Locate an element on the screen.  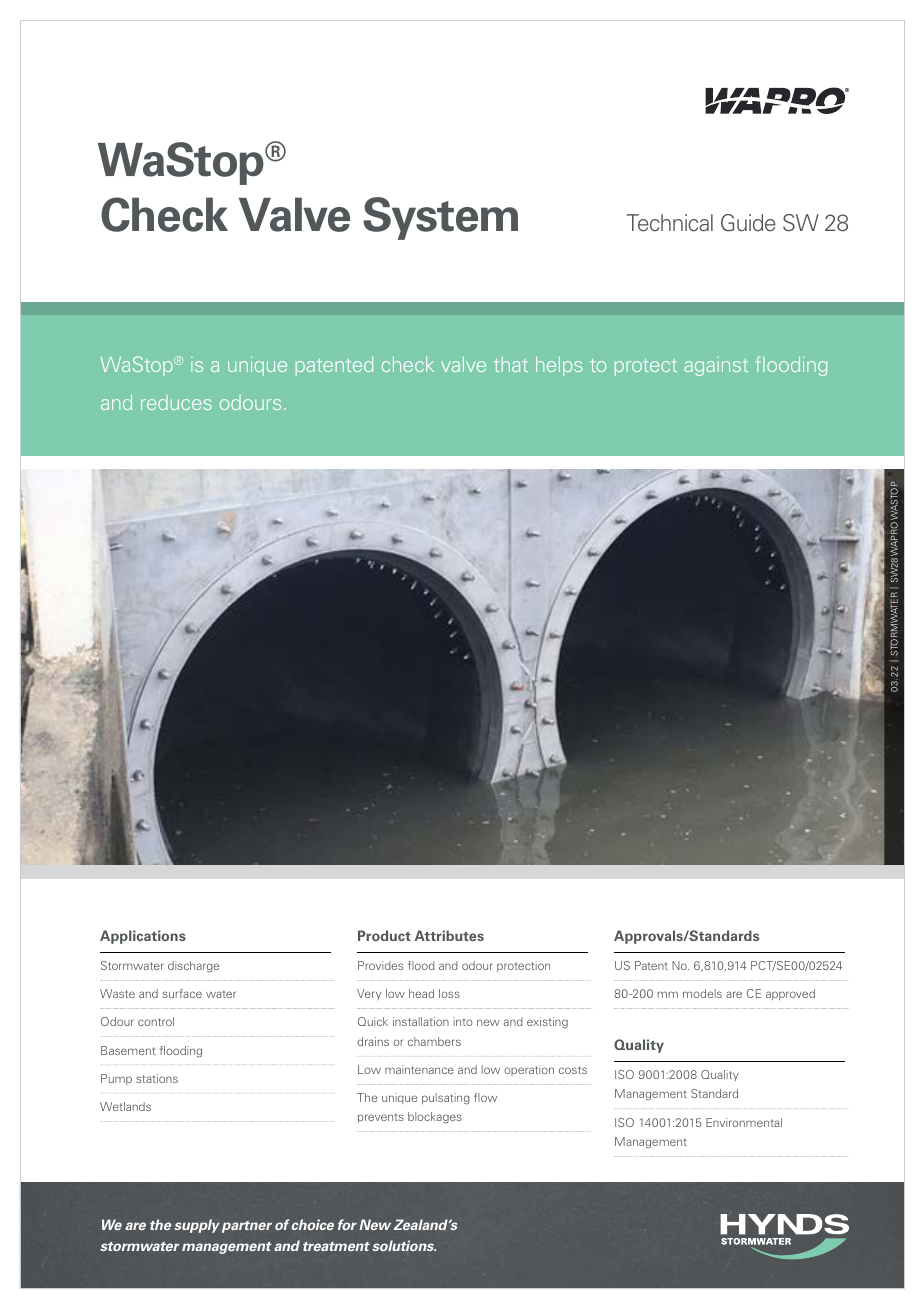
solutions is located at coordinates (404, 1245).
